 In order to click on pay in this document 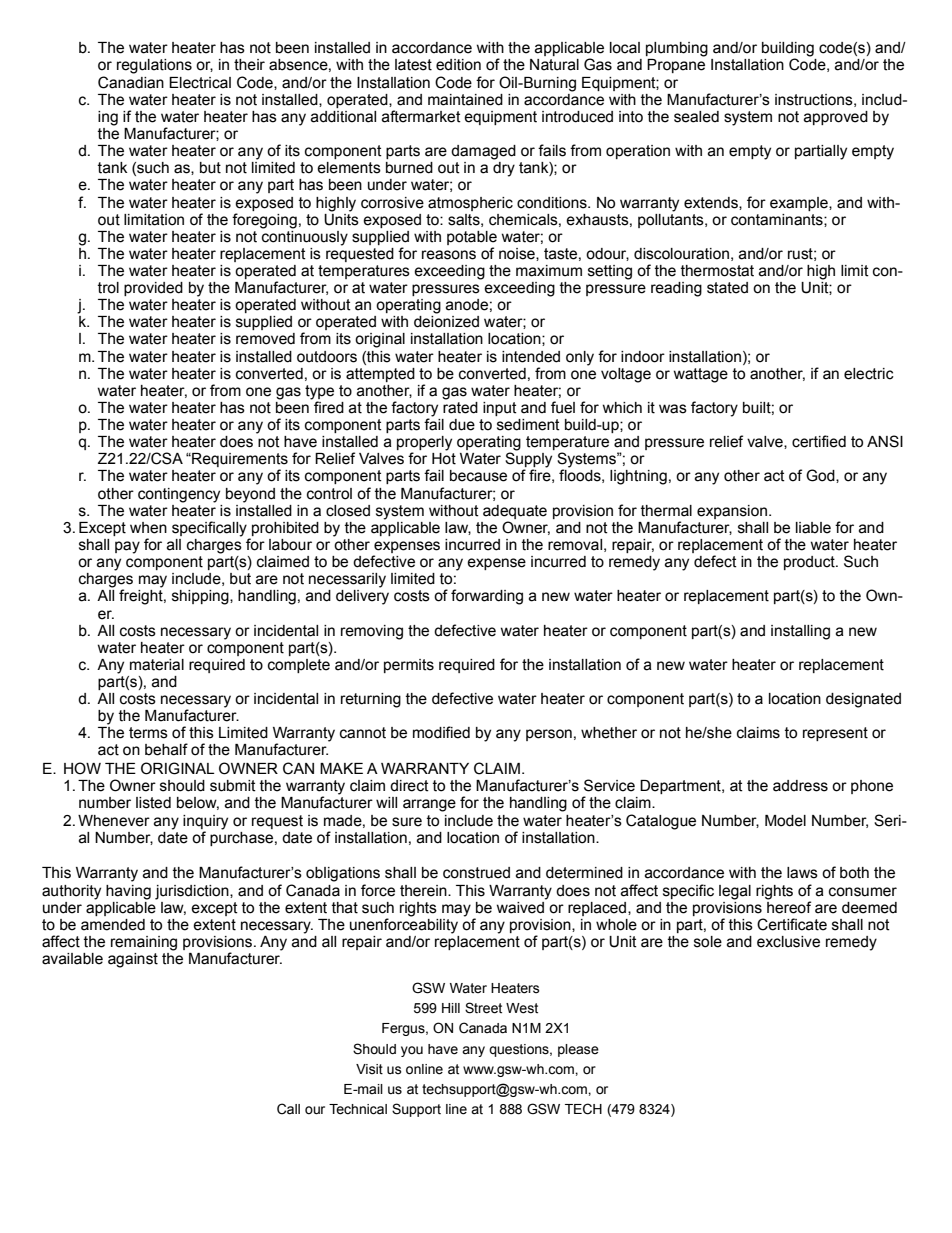, I will do `click(127, 547)`.
